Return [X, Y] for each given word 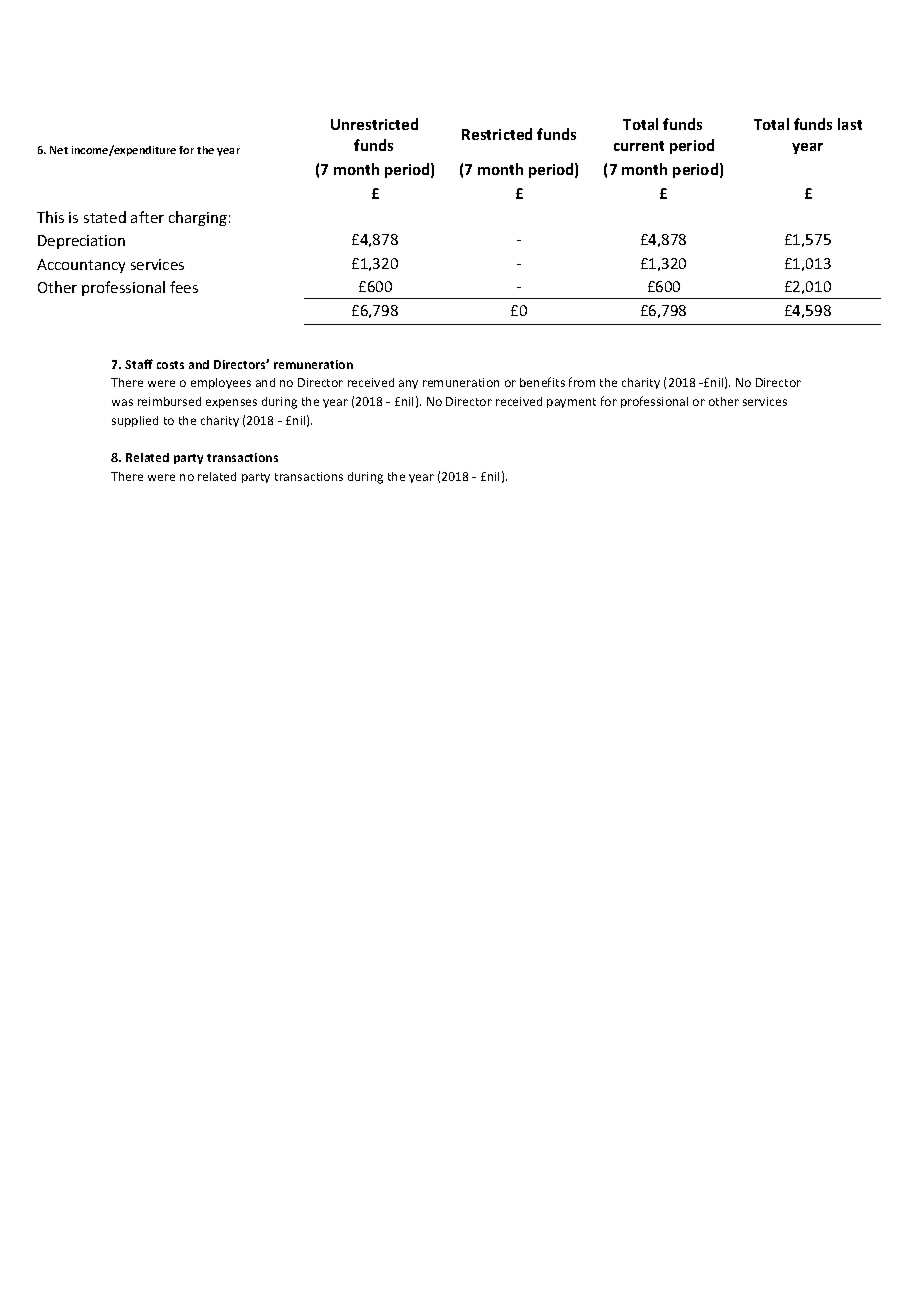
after [147, 217]
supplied [135, 421]
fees [184, 287]
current [639, 146]
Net [59, 150]
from [582, 382]
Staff [139, 364]
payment [571, 403]
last [850, 124]
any [408, 384]
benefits [542, 382]
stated [105, 217]
